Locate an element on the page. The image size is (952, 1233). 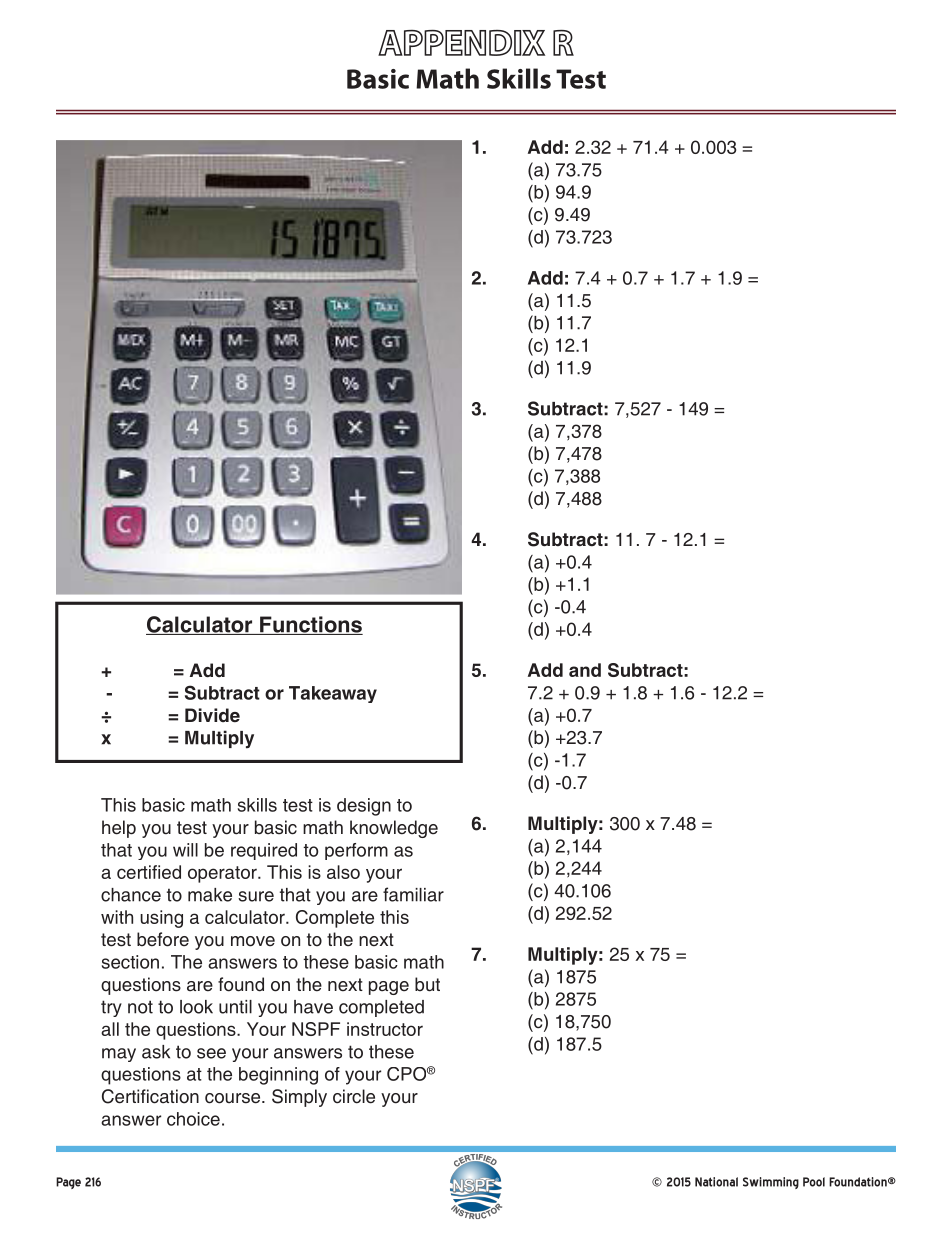
circle is located at coordinates (354, 1096).
